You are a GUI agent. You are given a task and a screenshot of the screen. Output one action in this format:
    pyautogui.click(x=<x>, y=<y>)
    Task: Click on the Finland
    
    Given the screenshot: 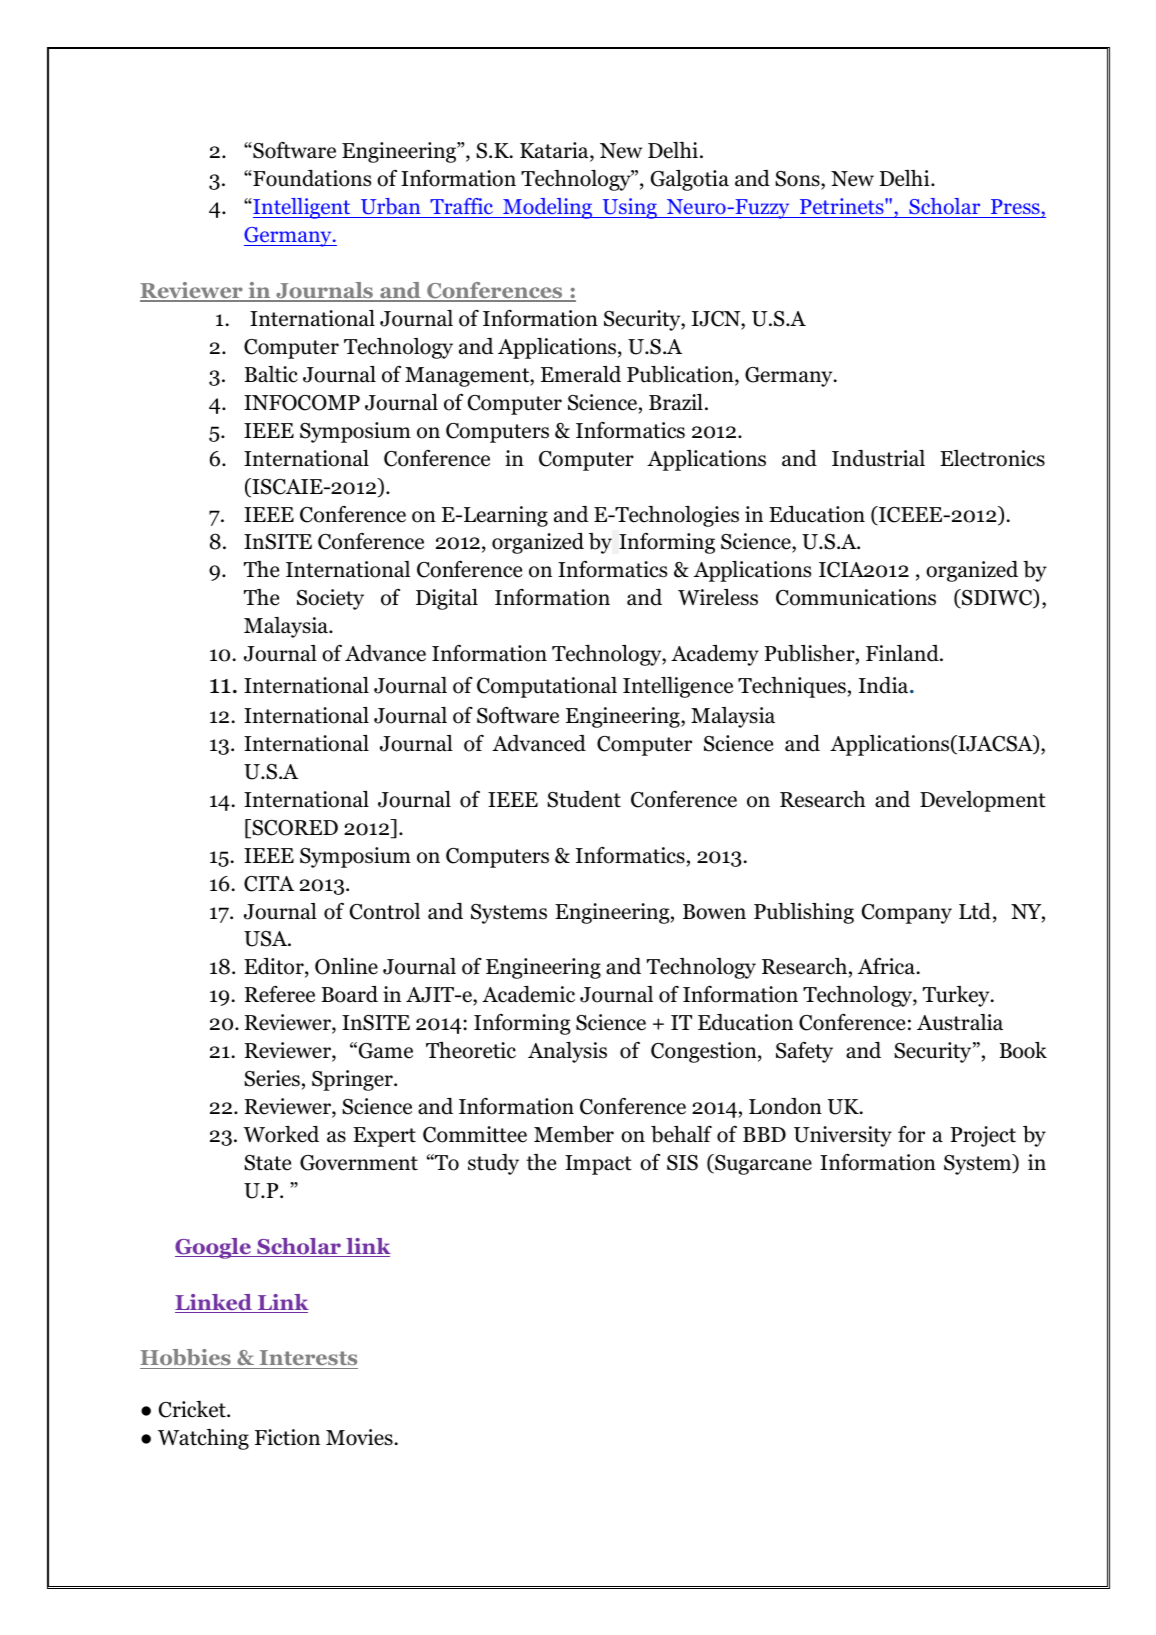 What is the action you would take?
    pyautogui.click(x=903, y=653)
